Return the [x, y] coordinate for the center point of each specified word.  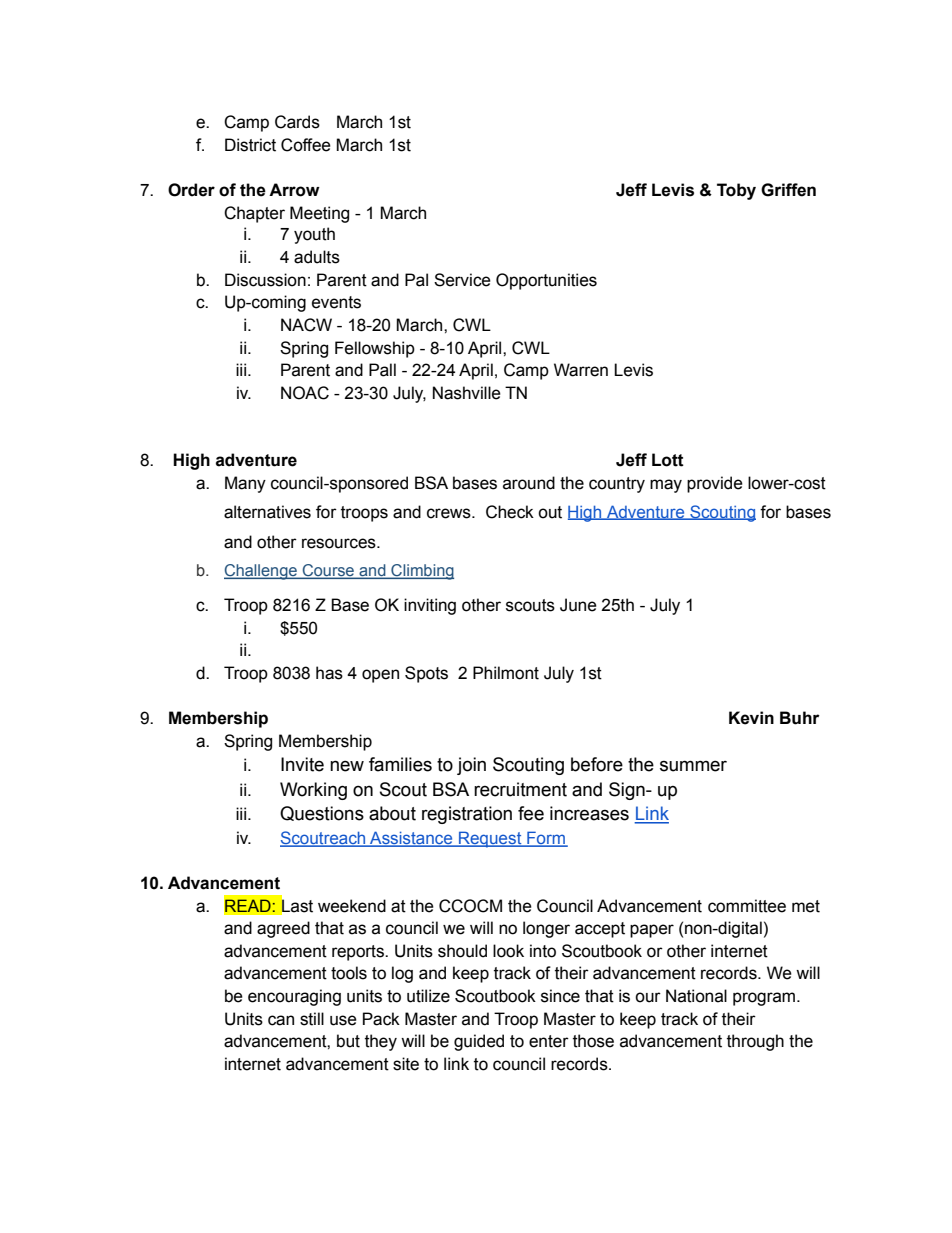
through [755, 1042]
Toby [736, 191]
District [250, 145]
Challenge [261, 572]
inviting [430, 606]
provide [715, 484]
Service [462, 280]
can [281, 1020]
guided [479, 1042]
